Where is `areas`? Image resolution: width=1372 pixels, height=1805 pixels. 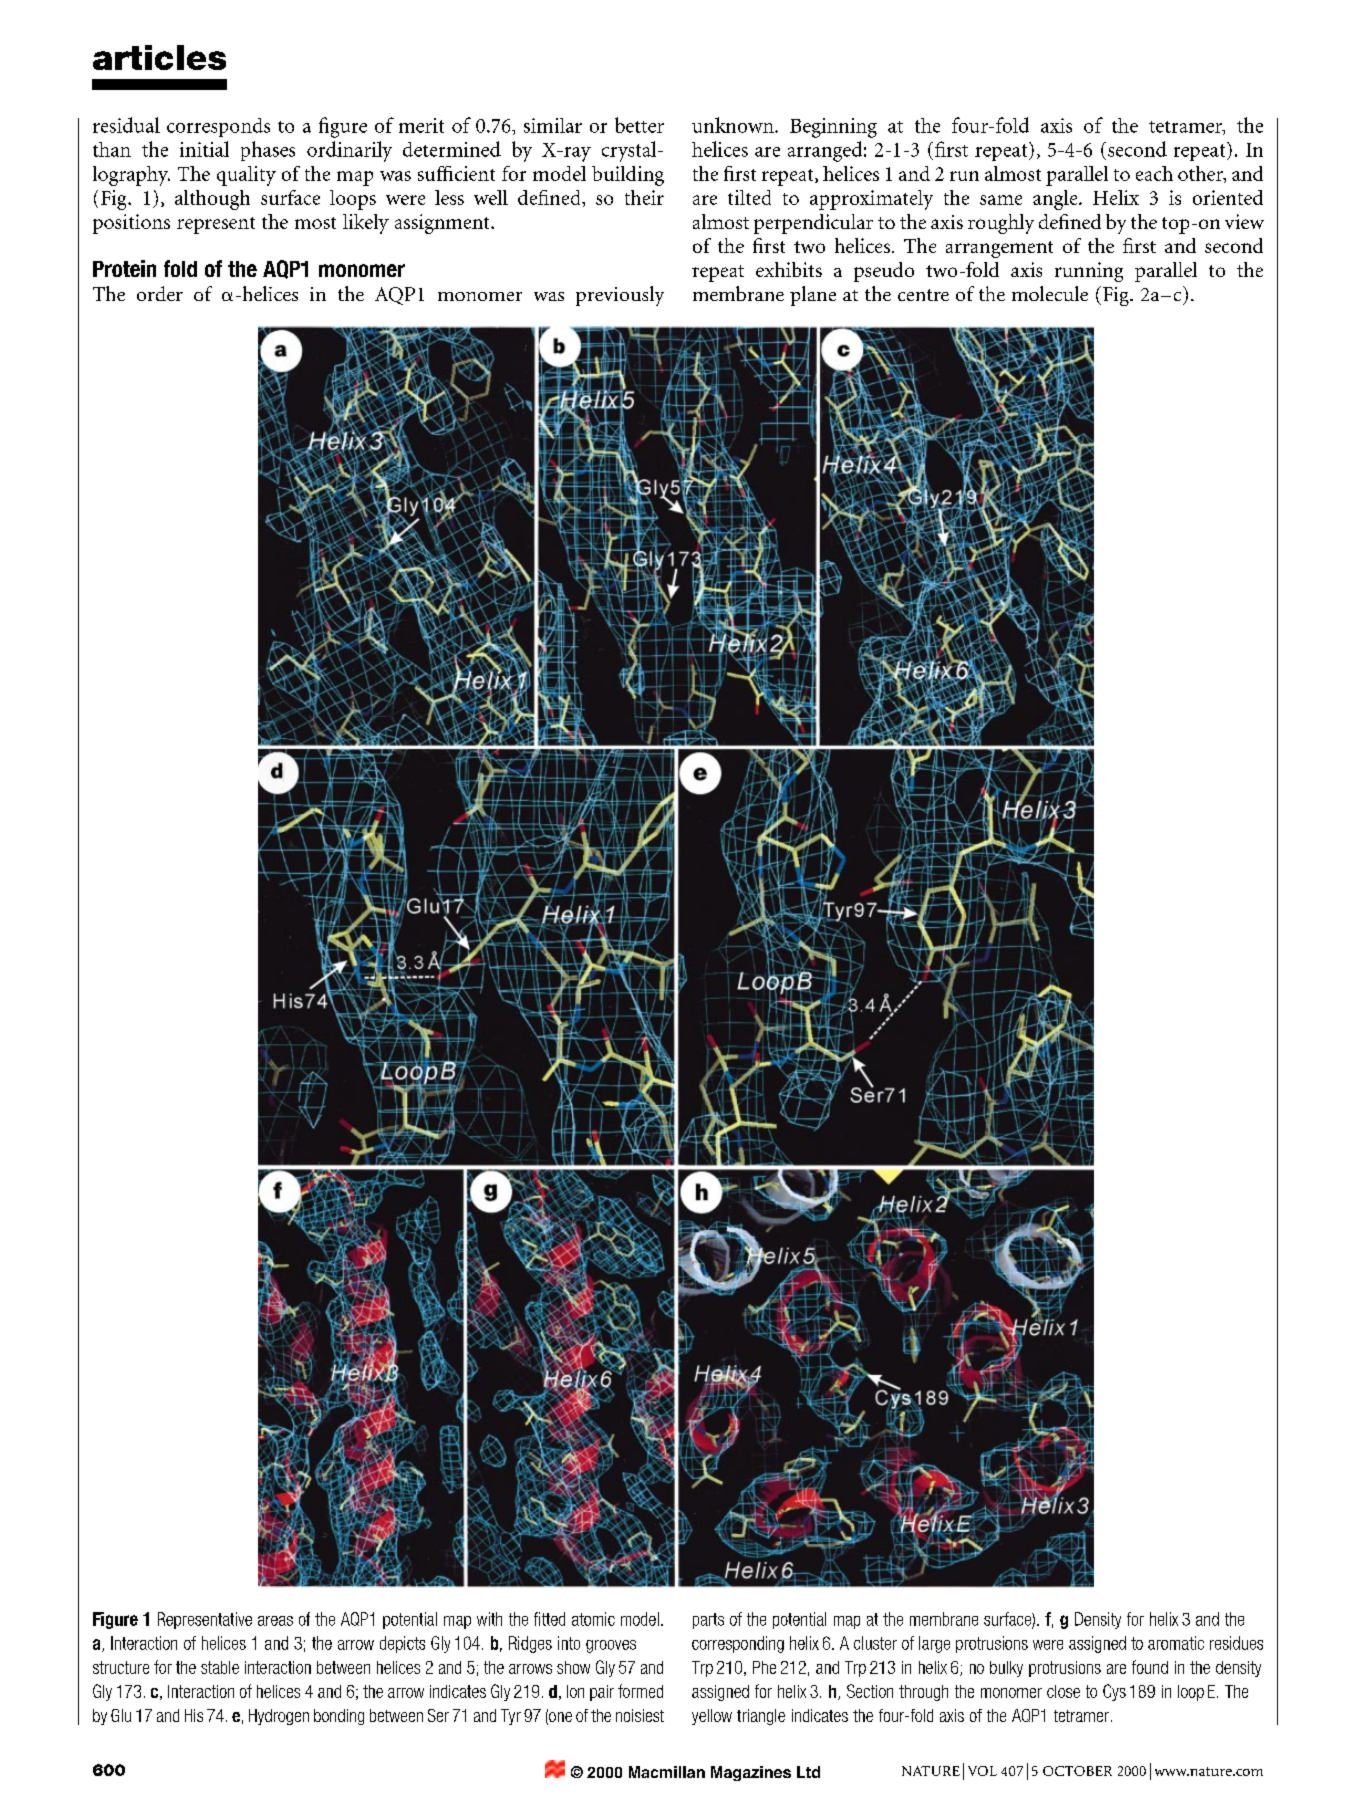
areas is located at coordinates (275, 1621).
